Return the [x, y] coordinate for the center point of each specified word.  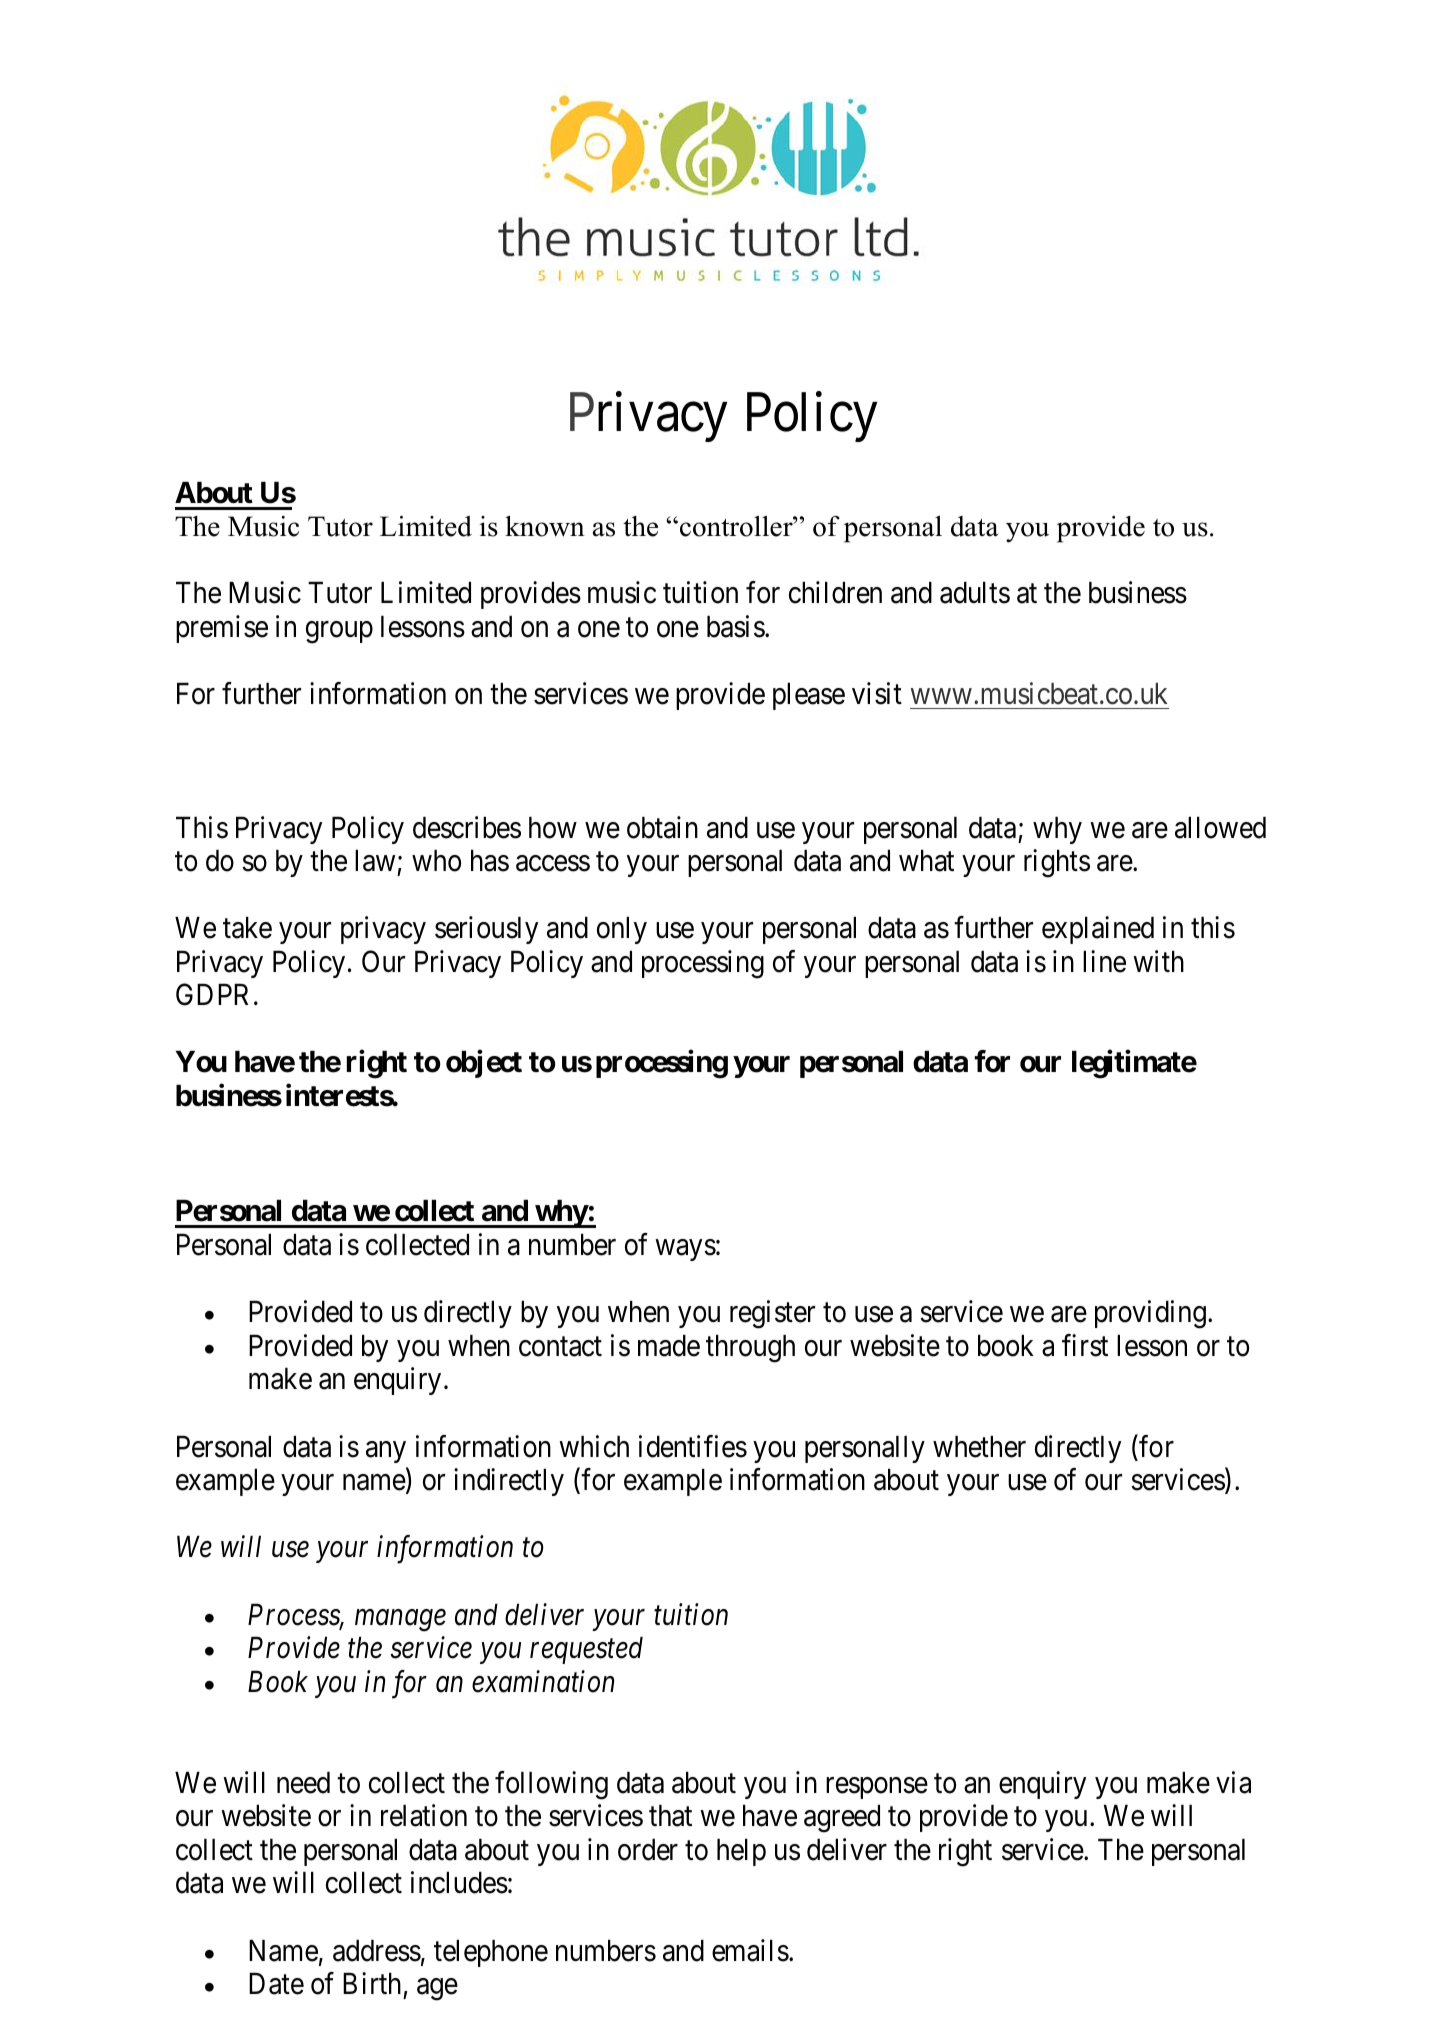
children [835, 593]
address [377, 1951]
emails [750, 1950]
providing [1150, 1315]
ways [686, 1250]
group [339, 633]
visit [877, 693]
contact [560, 1347]
